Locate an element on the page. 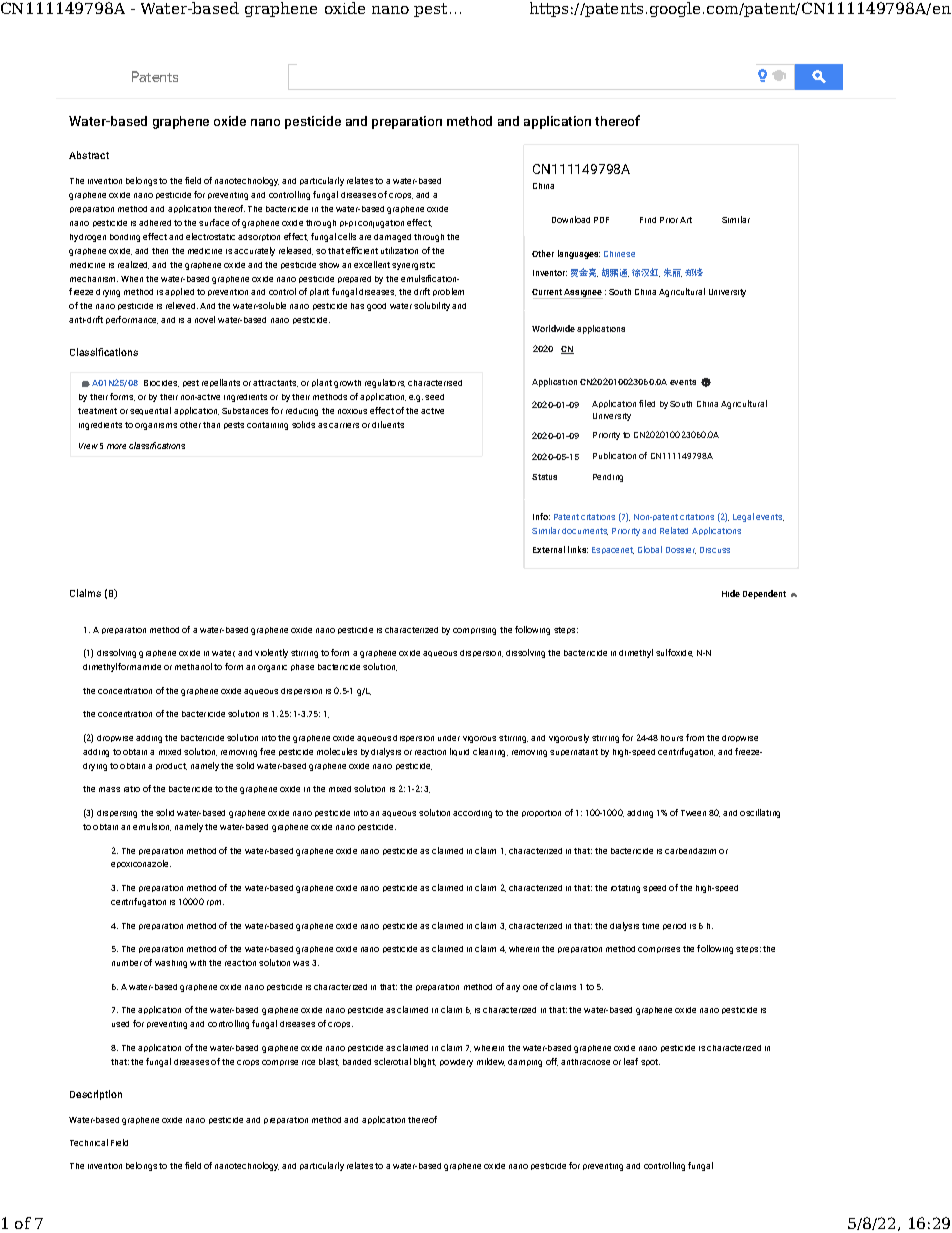  comprising is located at coordinates (474, 631).
